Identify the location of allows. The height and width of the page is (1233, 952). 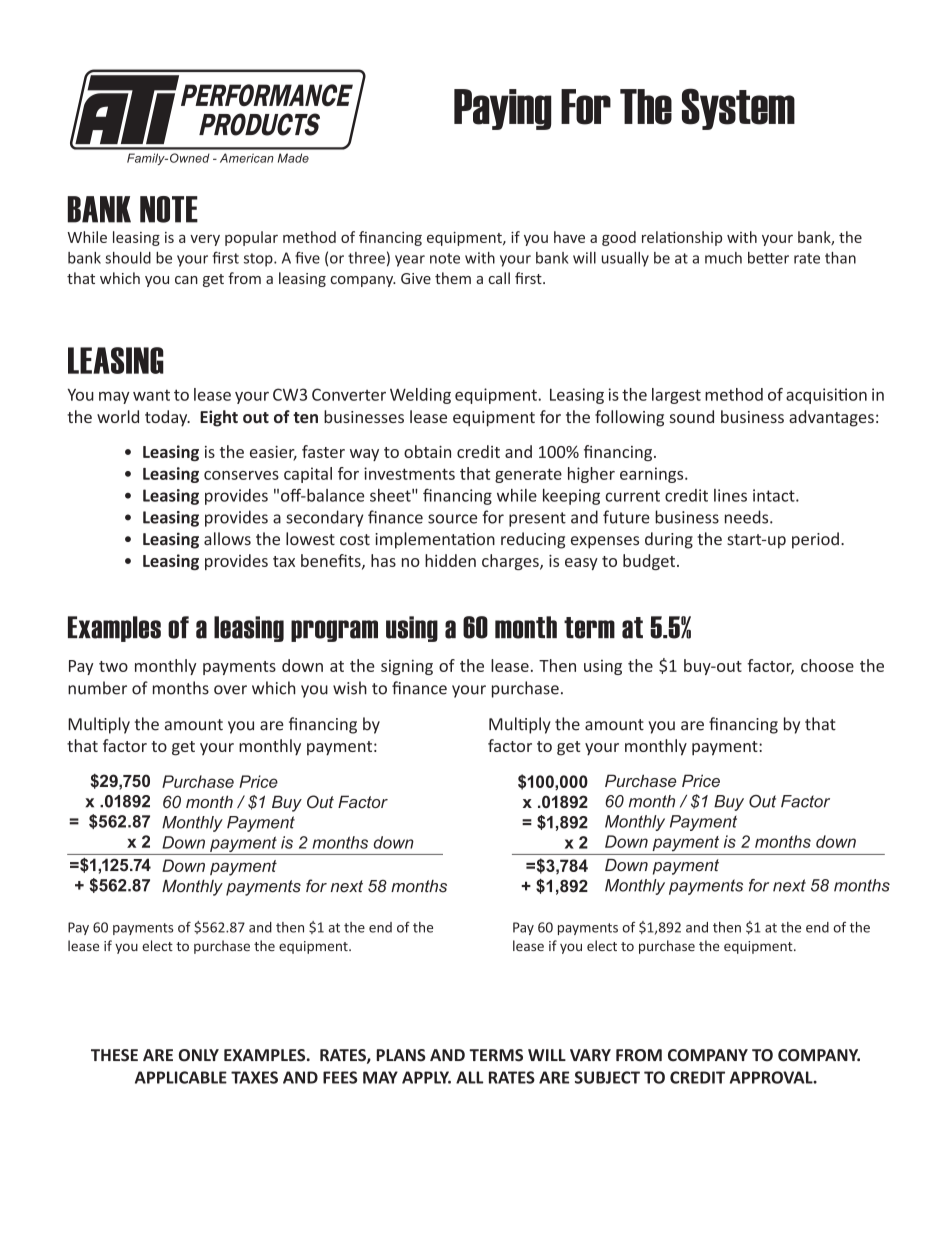
(227, 539).
